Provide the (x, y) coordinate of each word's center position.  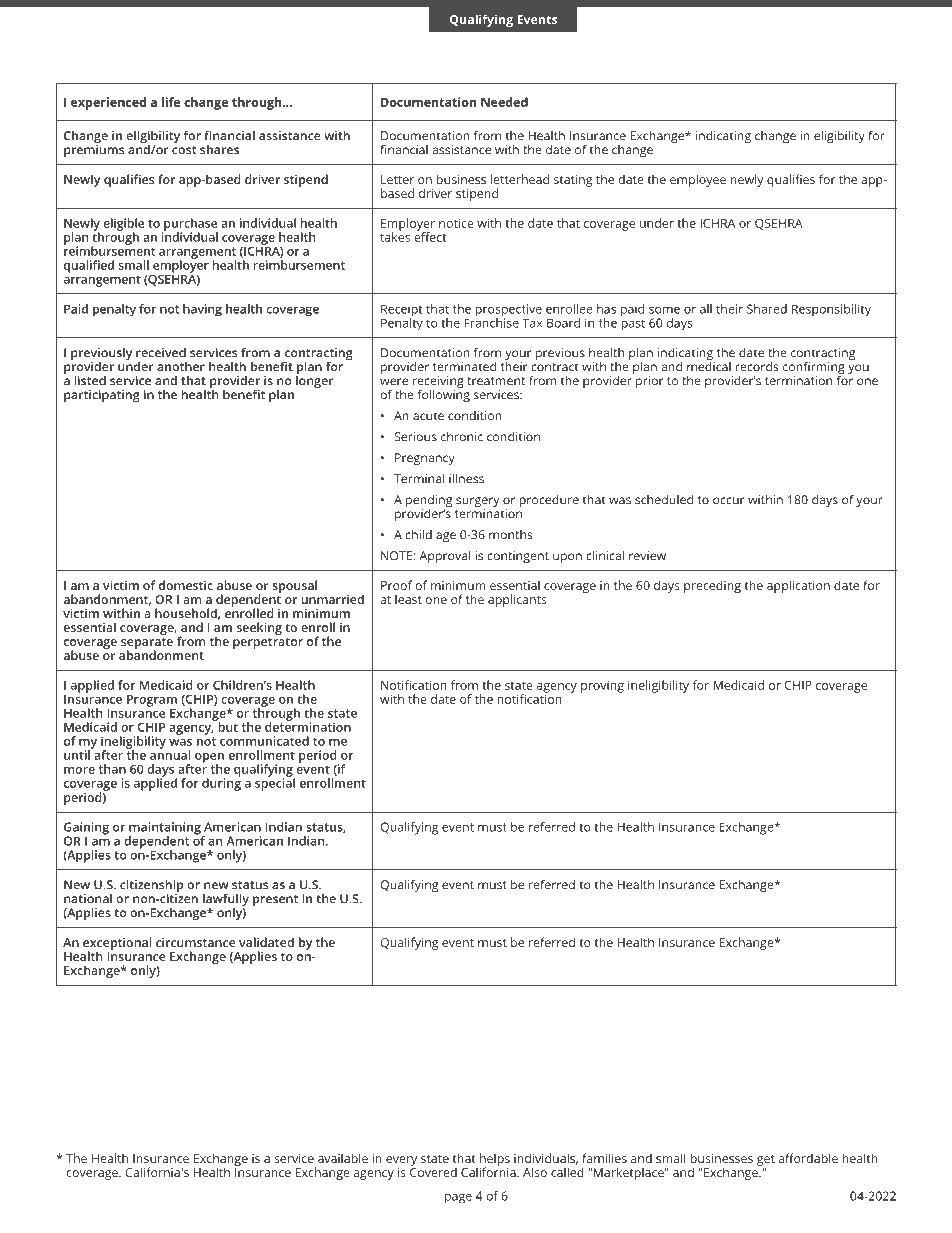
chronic (462, 437)
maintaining (166, 829)
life (171, 102)
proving (602, 687)
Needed (504, 102)
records (757, 367)
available (343, 1158)
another (181, 367)
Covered (433, 1171)
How (795, 19)
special (275, 783)
